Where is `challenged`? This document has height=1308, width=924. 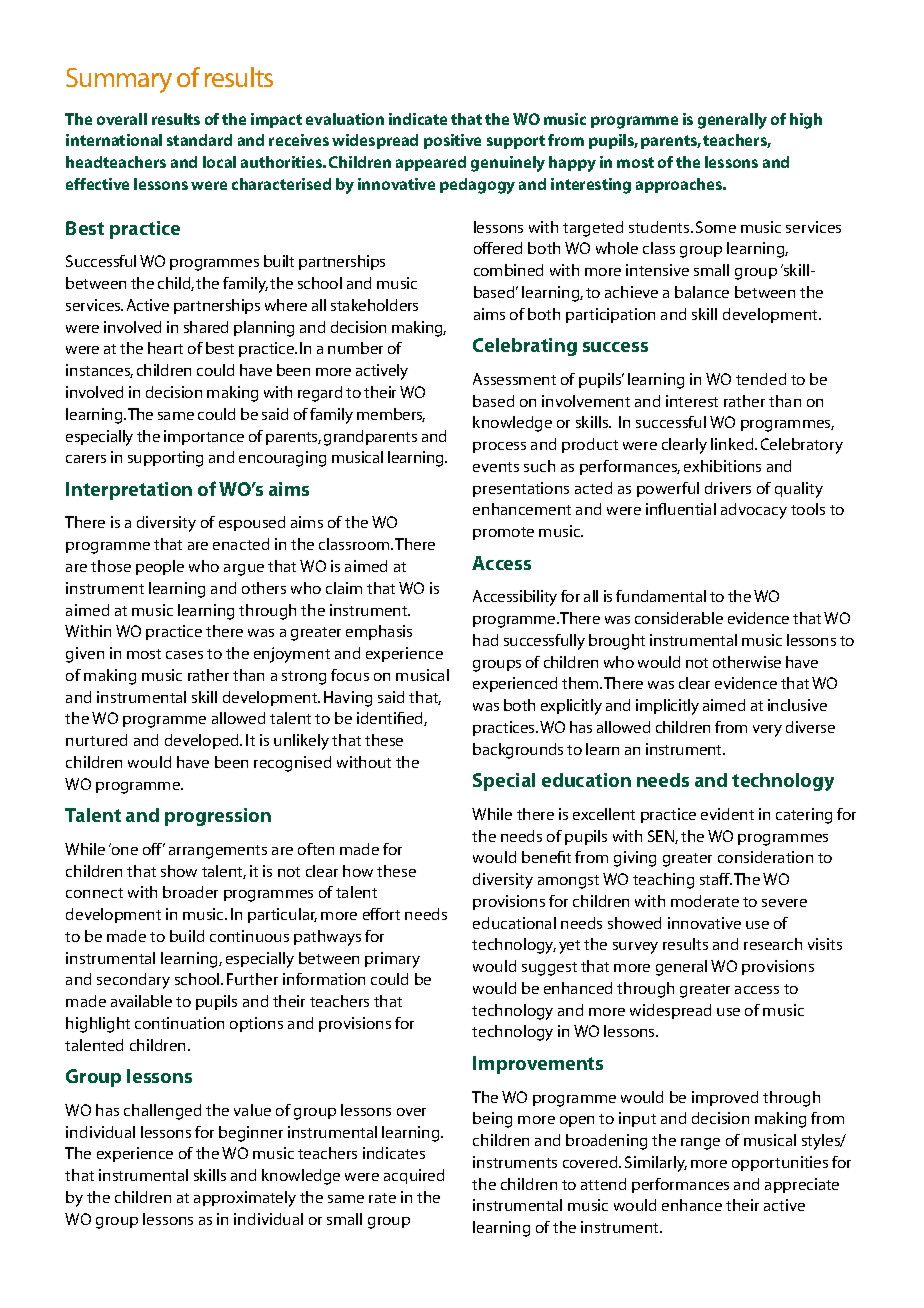 challenged is located at coordinates (162, 1112).
